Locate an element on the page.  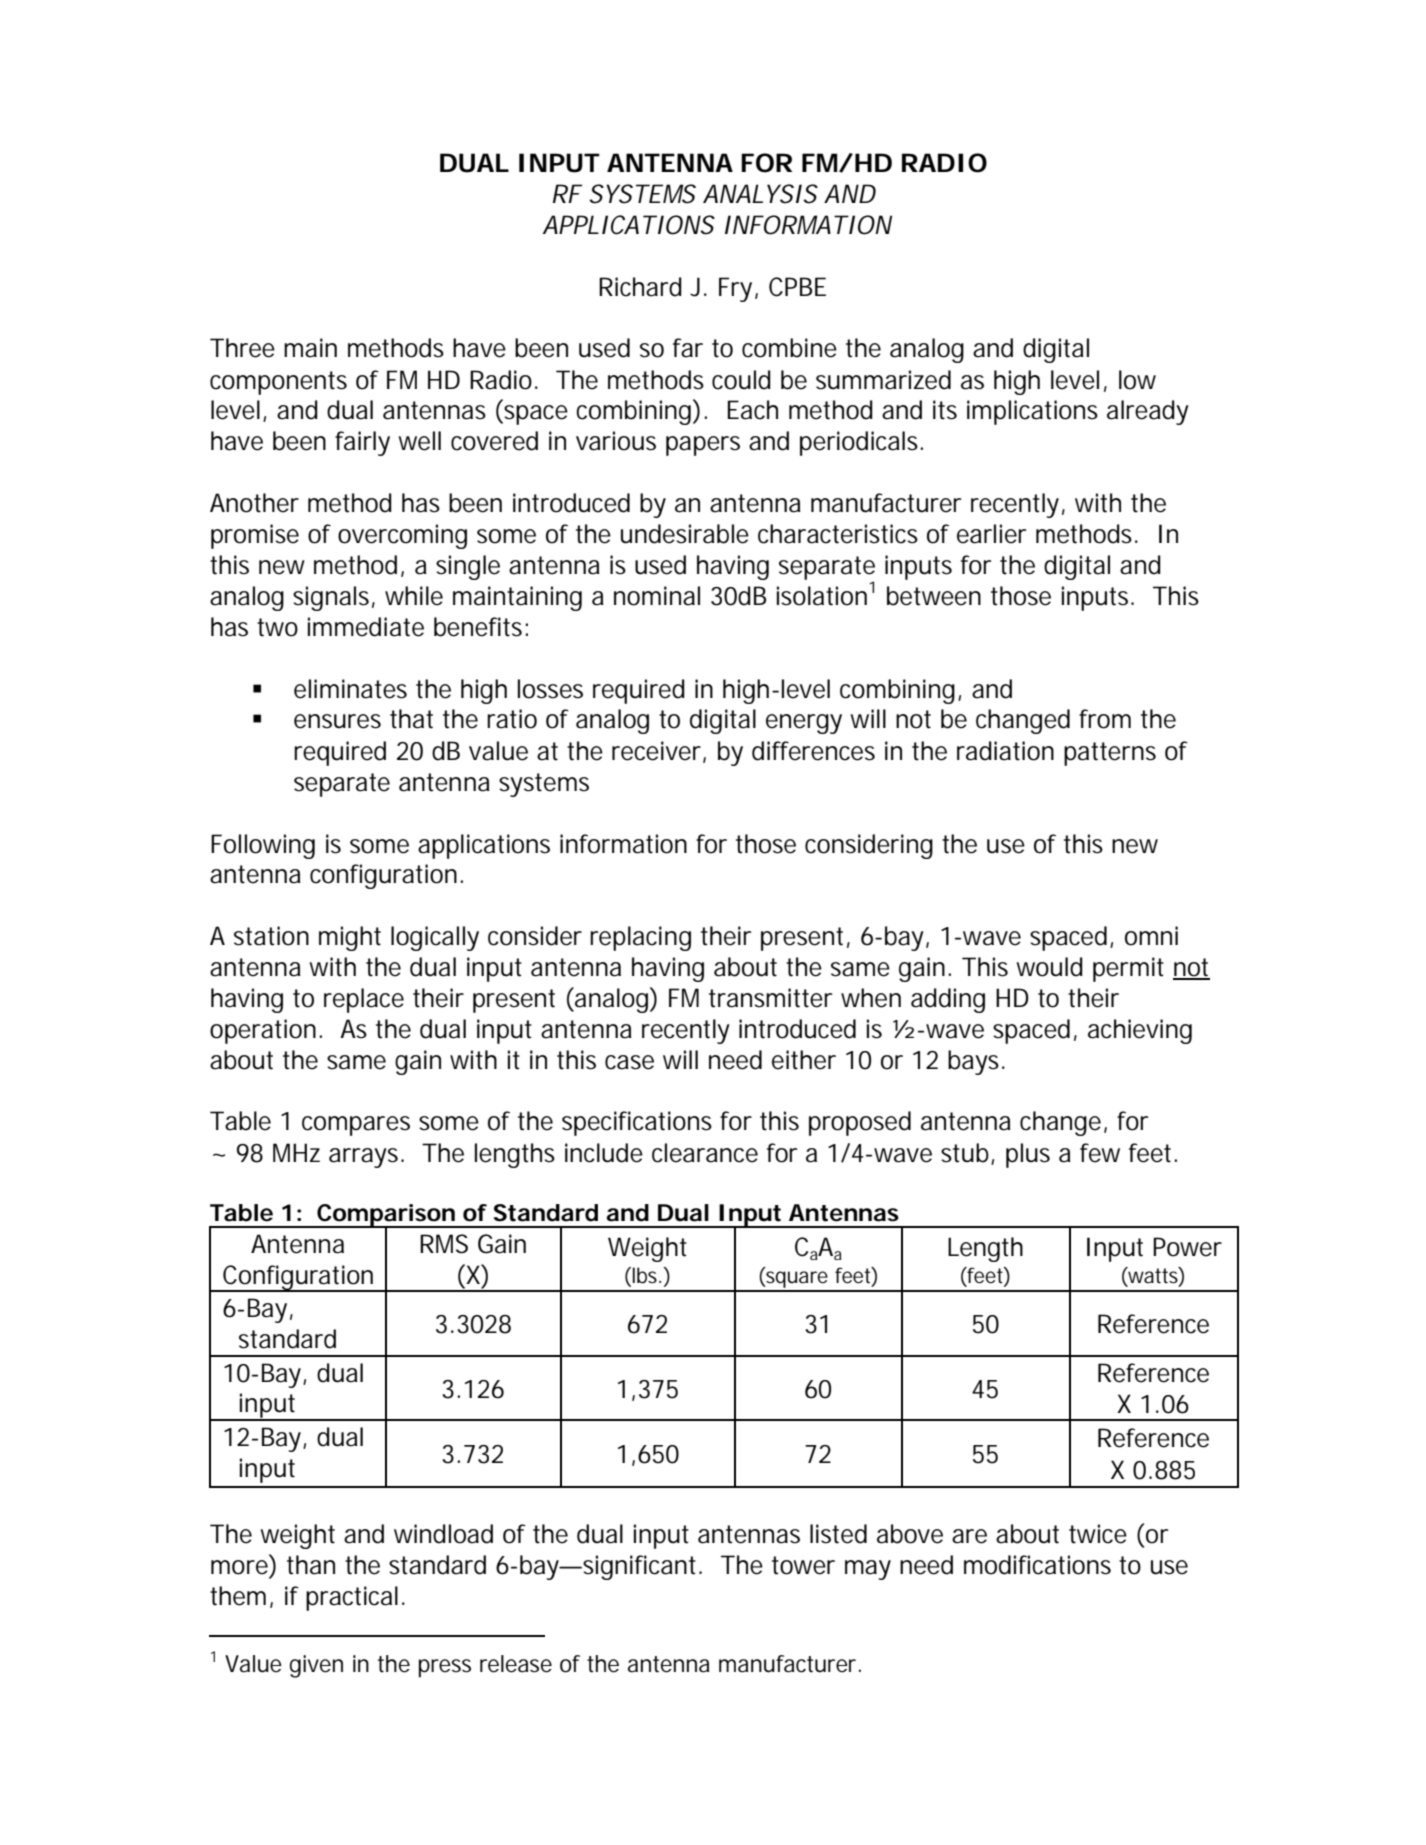
components is located at coordinates (278, 383).
